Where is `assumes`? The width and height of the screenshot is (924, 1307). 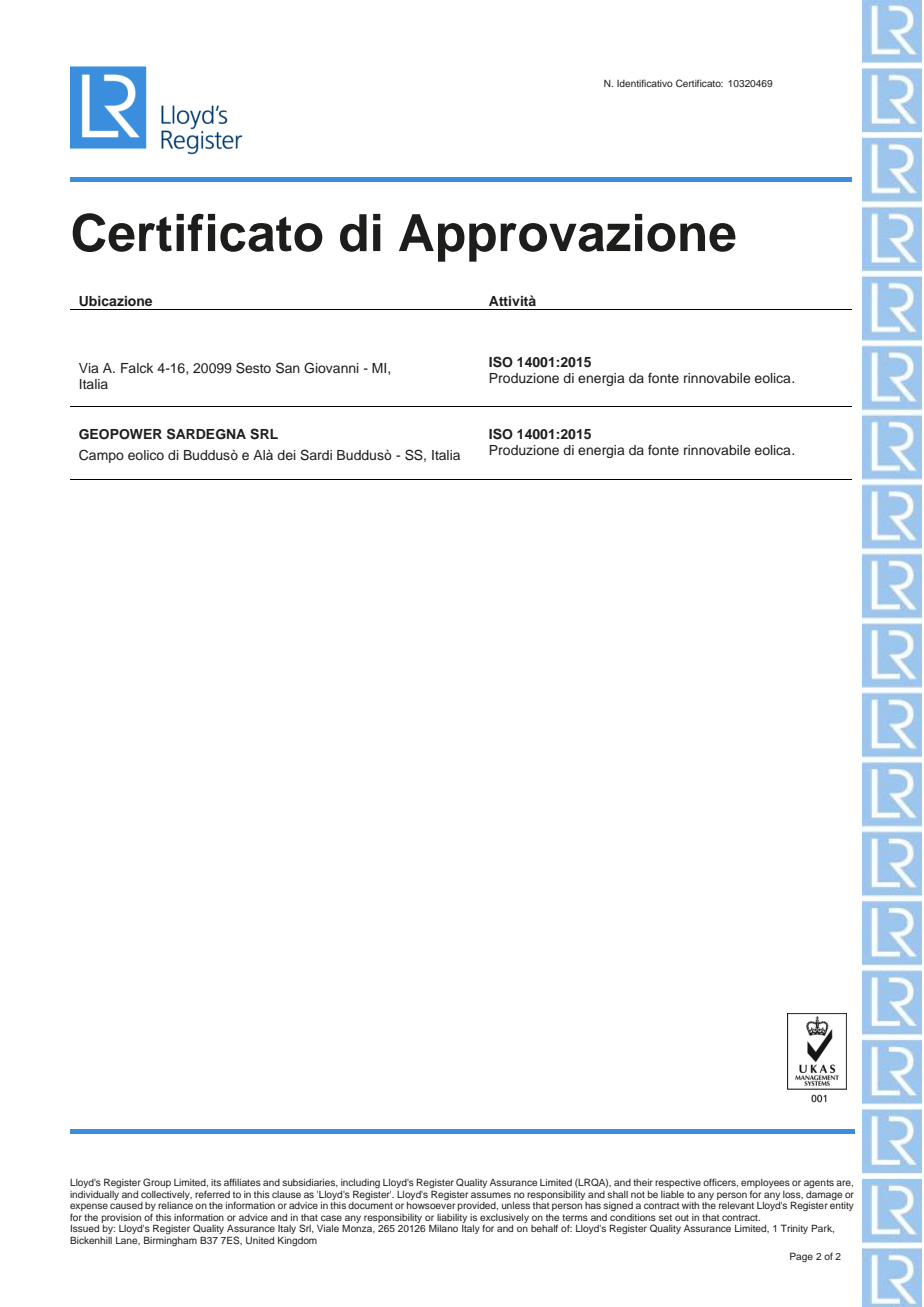
assumes is located at coordinates (491, 1195).
